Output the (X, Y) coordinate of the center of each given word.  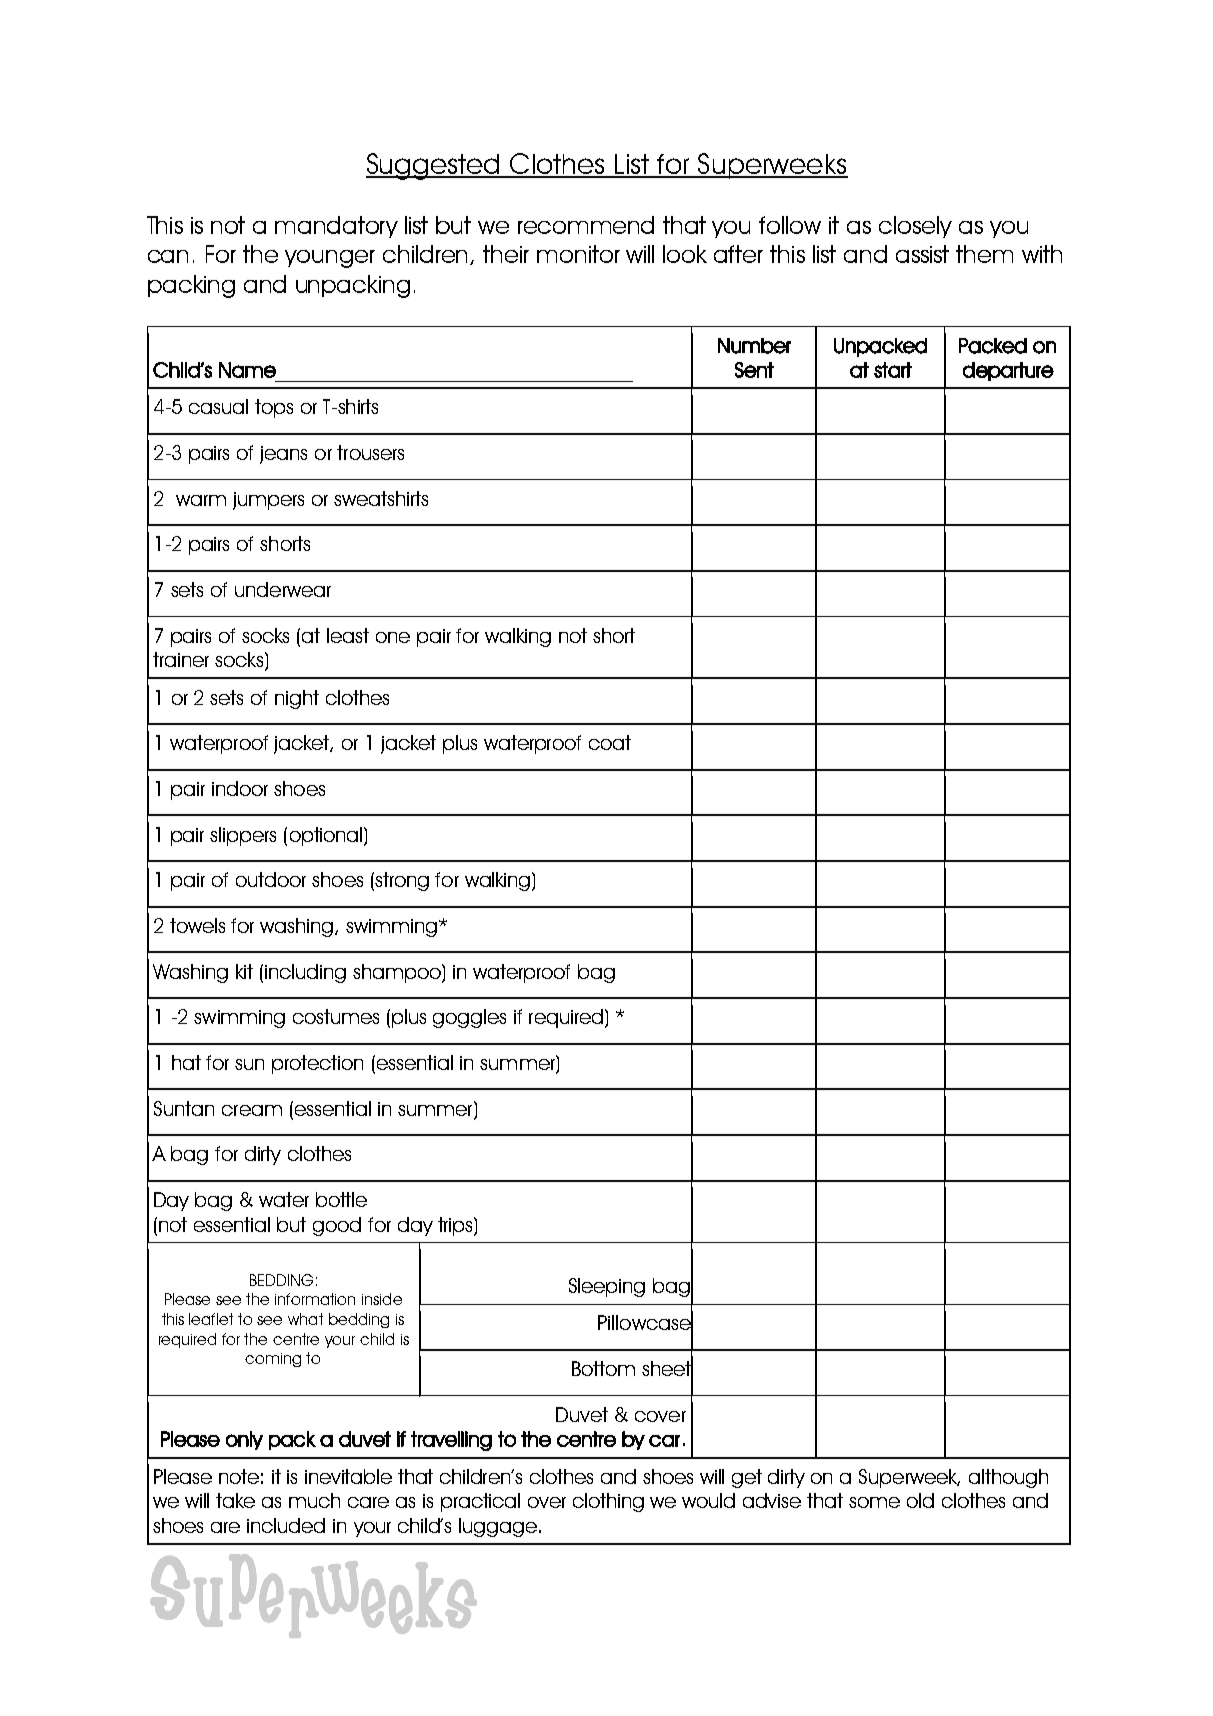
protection (317, 1064)
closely (915, 227)
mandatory (336, 227)
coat (610, 742)
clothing (608, 1502)
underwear (283, 589)
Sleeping (607, 1287)
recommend (586, 225)
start (893, 370)
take (235, 1500)
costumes (336, 1016)
